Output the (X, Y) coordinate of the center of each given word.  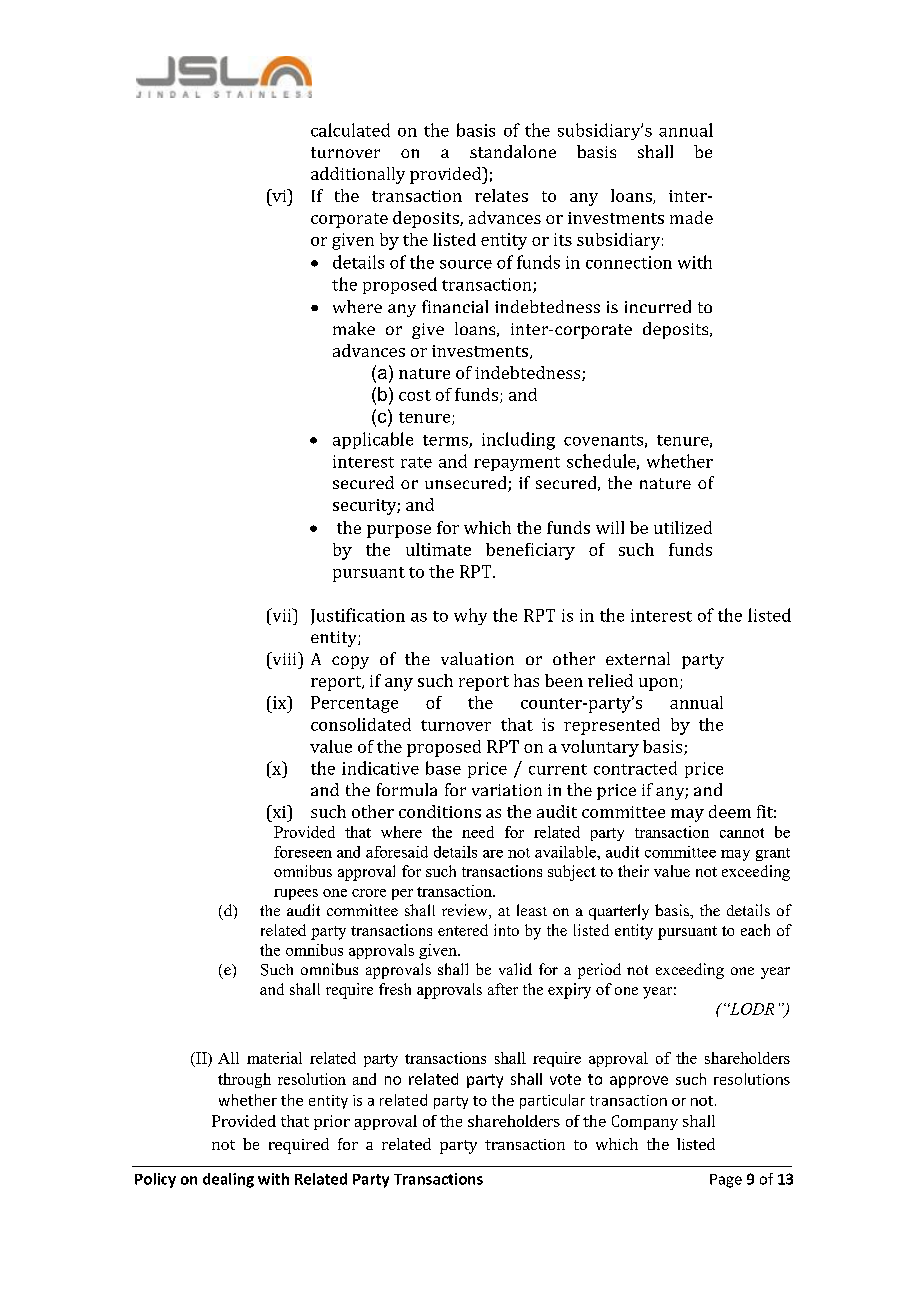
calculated (350, 130)
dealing (228, 1180)
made (691, 217)
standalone (513, 151)
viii (284, 658)
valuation (477, 658)
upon (660, 684)
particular (552, 1101)
